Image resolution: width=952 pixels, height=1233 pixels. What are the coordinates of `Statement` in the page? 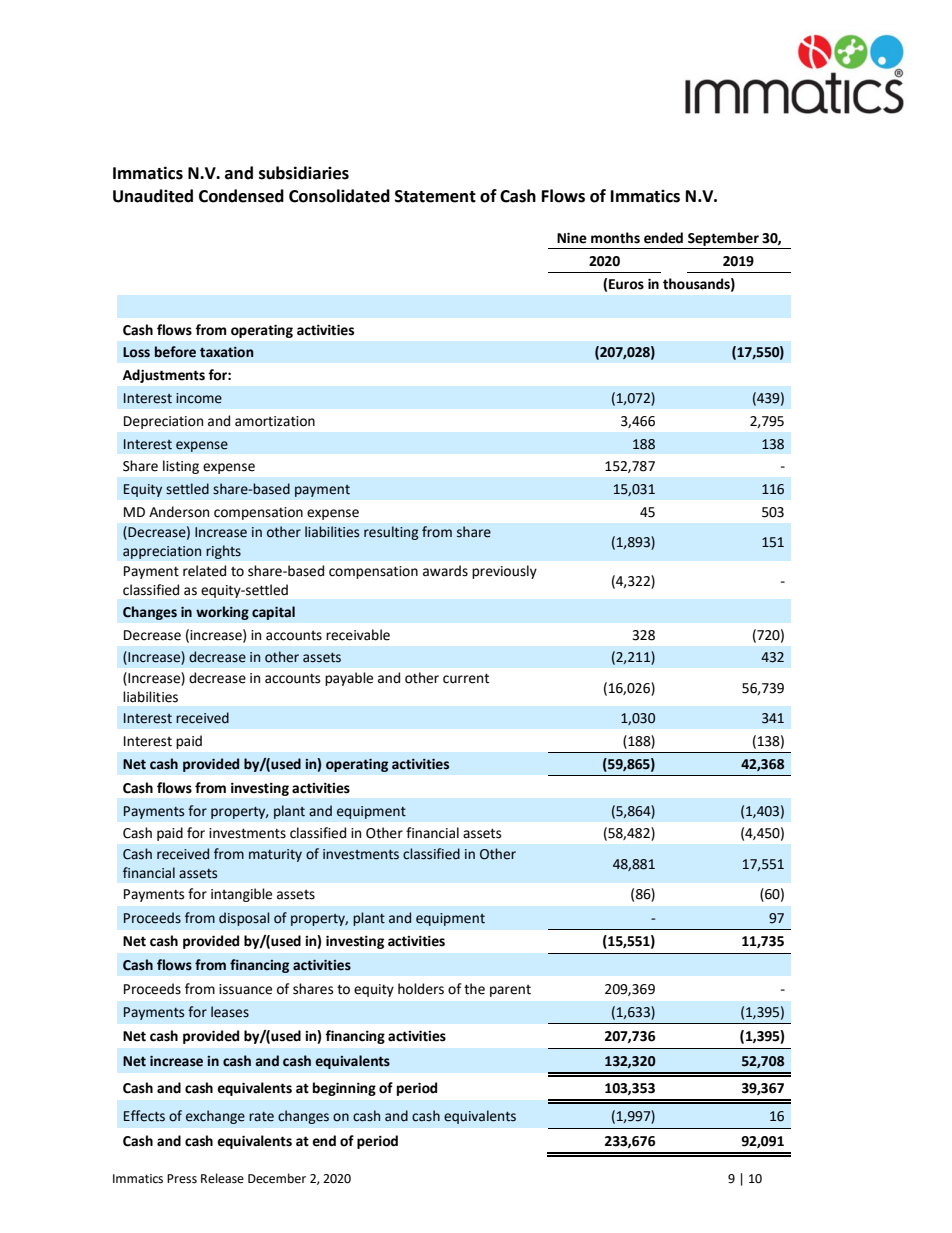 It's located at (435, 196).
